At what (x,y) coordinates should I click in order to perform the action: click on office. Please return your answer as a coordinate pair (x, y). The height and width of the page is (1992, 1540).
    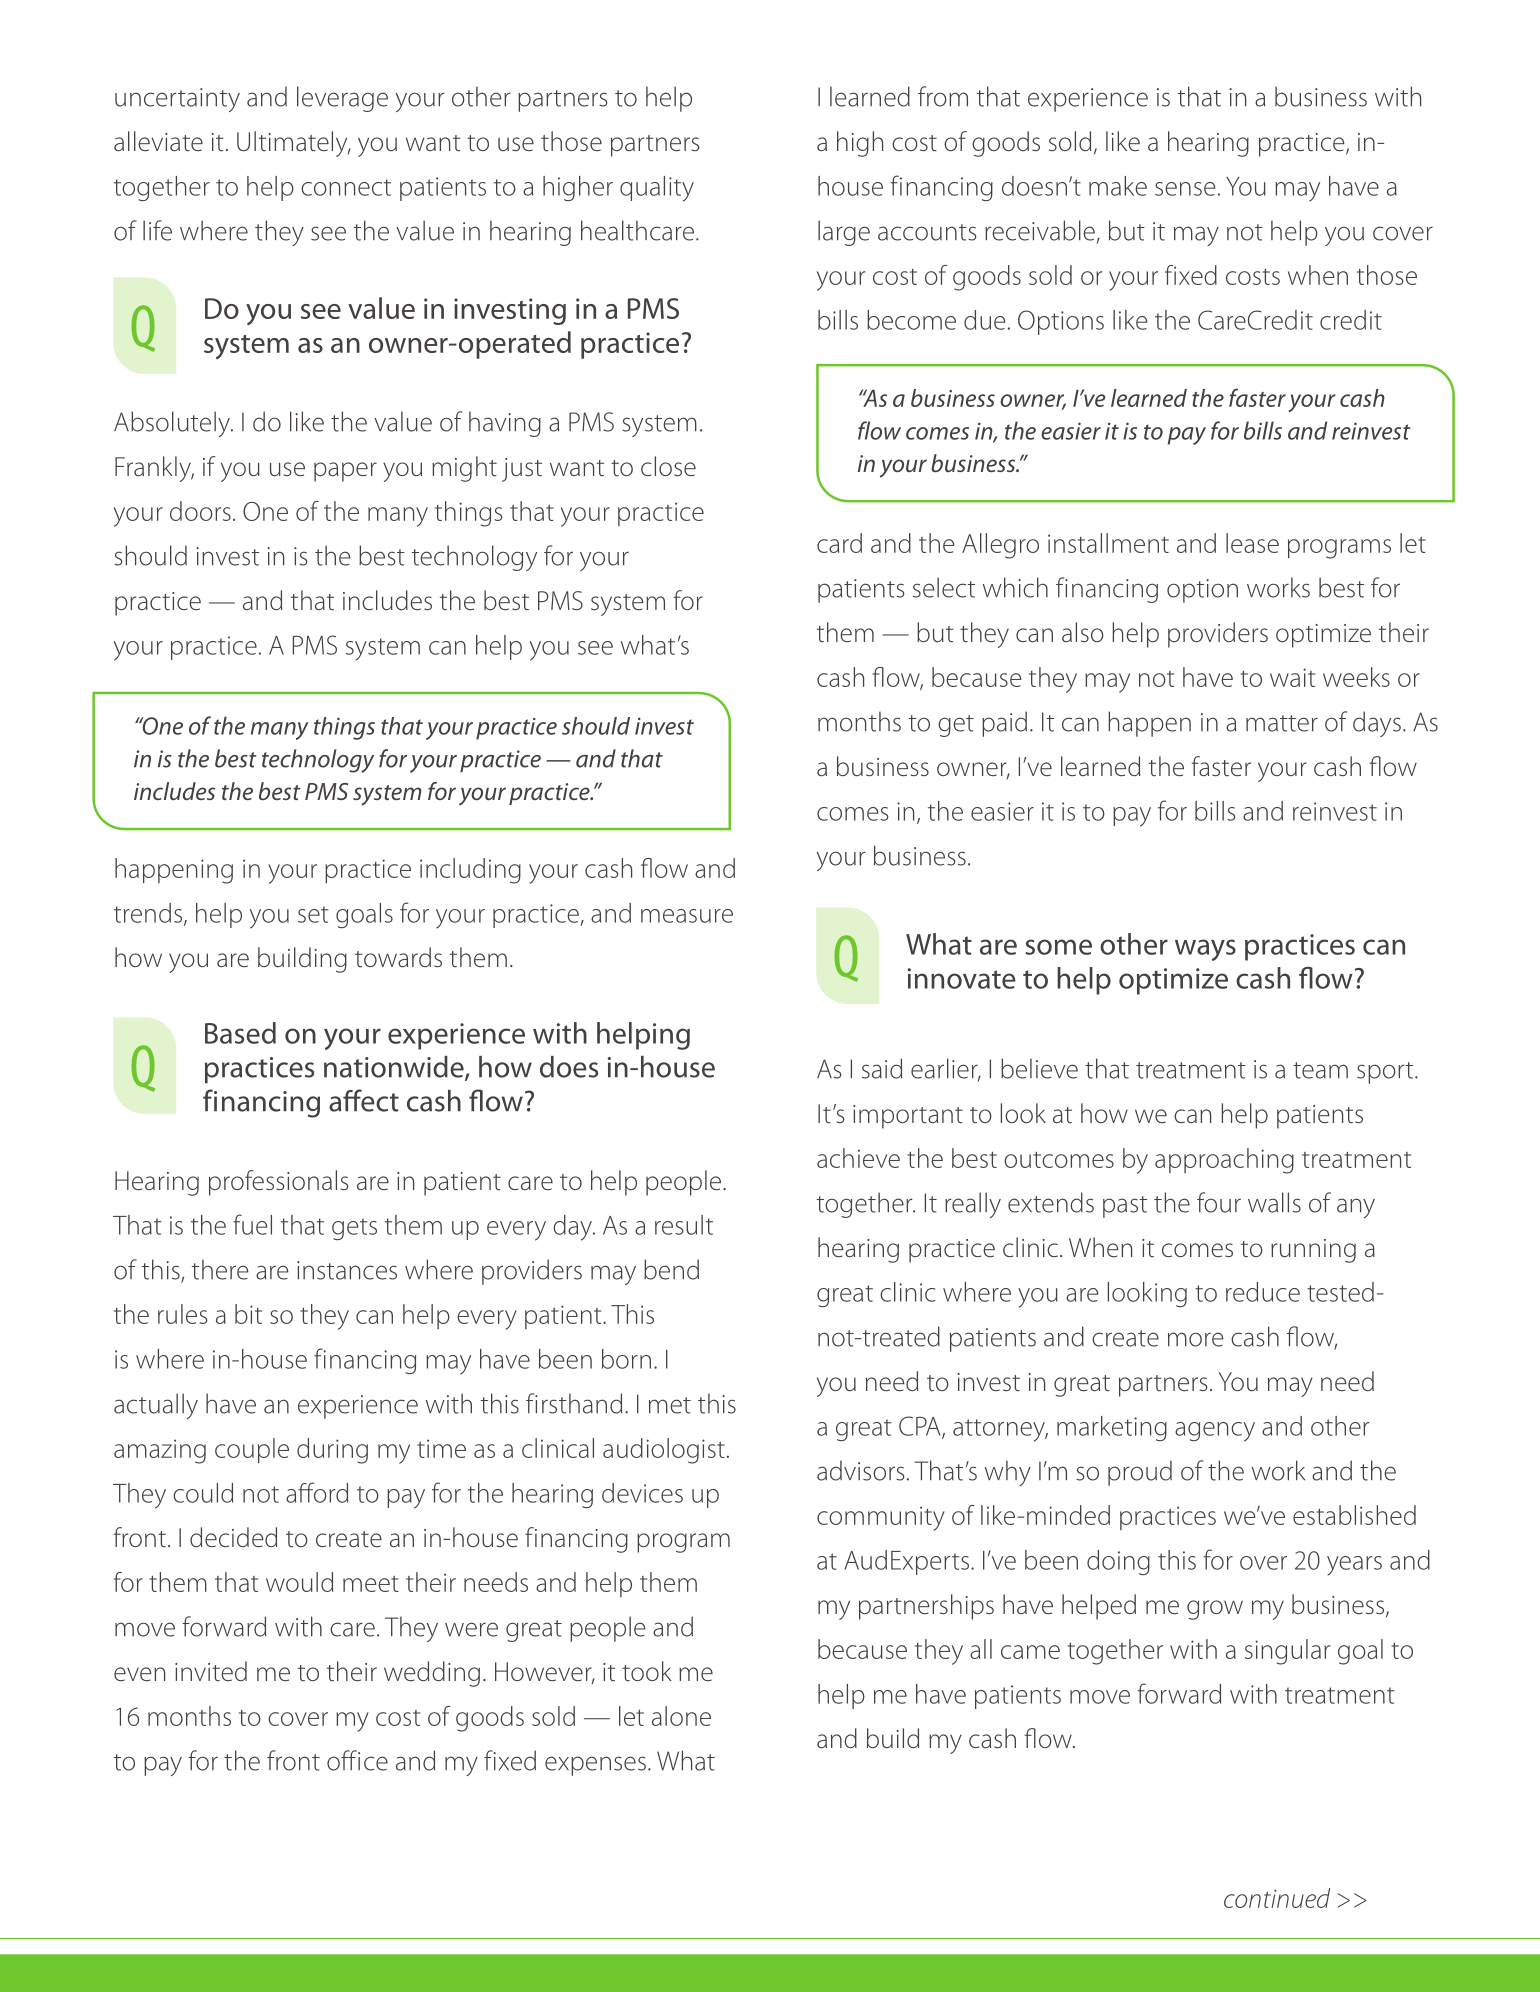
    Looking at the image, I should click on (357, 1760).
